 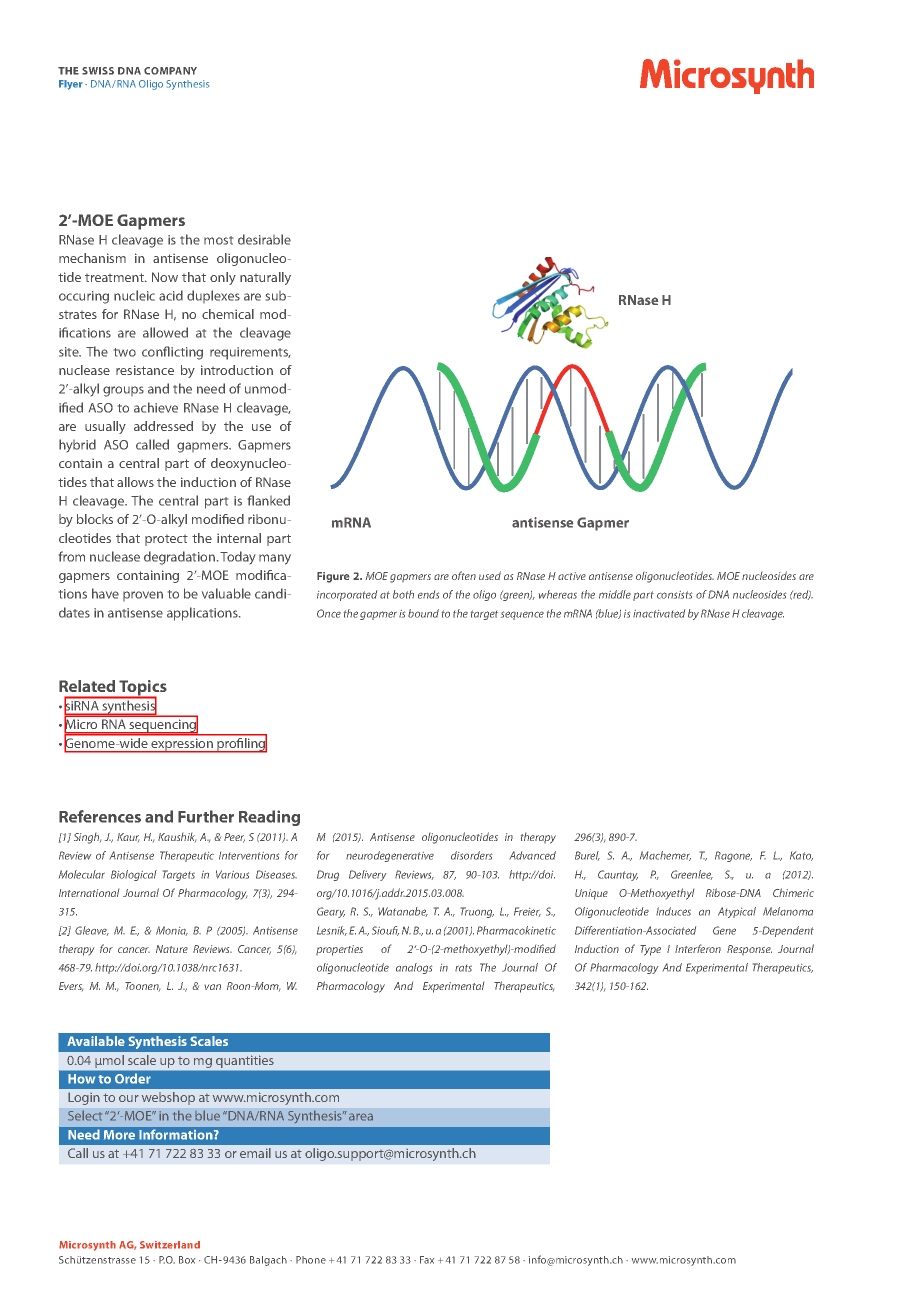 I want to click on allows, so click(x=135, y=482).
